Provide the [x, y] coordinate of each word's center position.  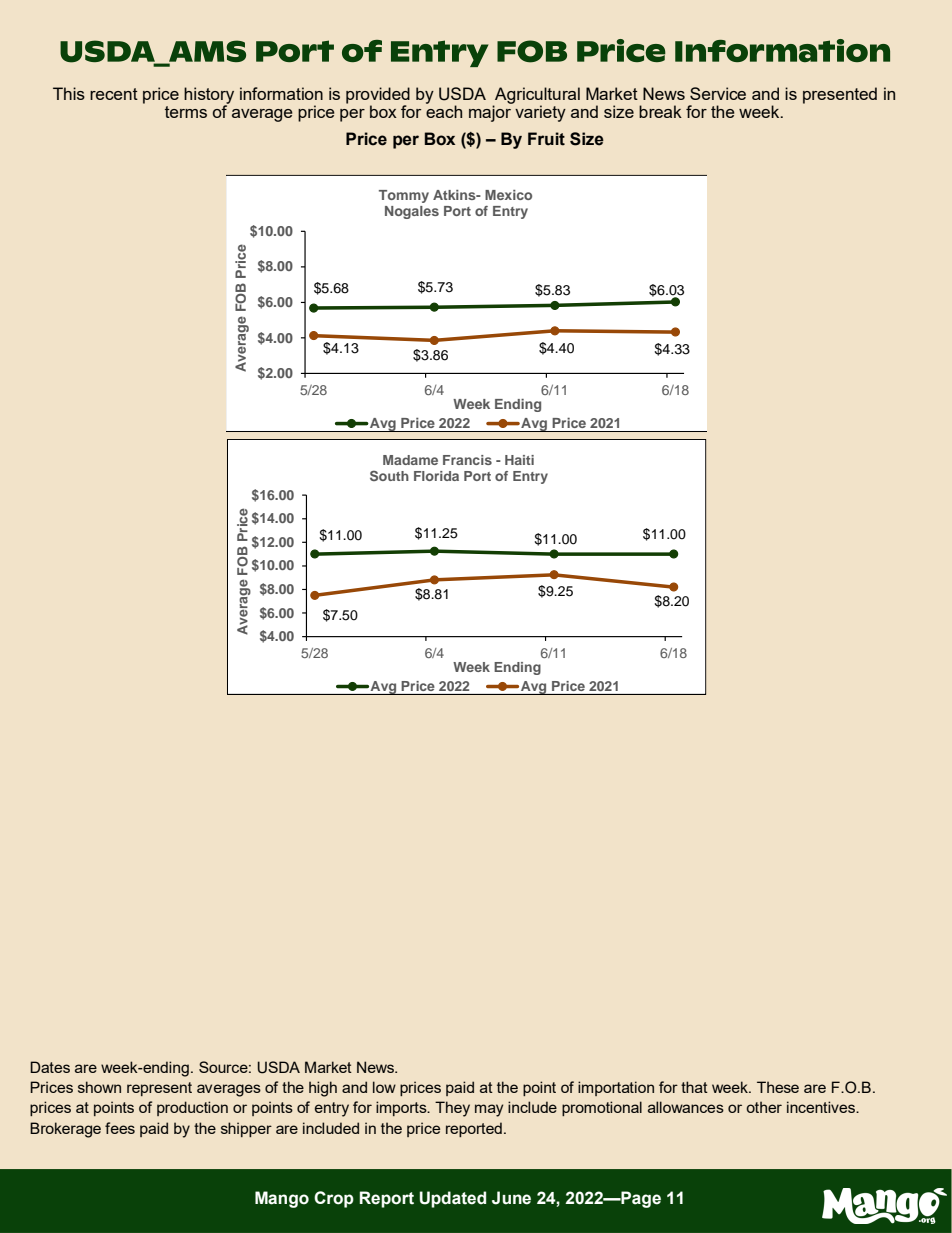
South [389, 475]
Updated [452, 1199]
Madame [410, 460]
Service [718, 93]
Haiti [519, 460]
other [764, 1107]
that [694, 1087]
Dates [50, 1067]
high [323, 1089]
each [444, 110]
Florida [436, 476]
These [778, 1087]
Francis [467, 460]
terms [186, 112]
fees [120, 1128]
